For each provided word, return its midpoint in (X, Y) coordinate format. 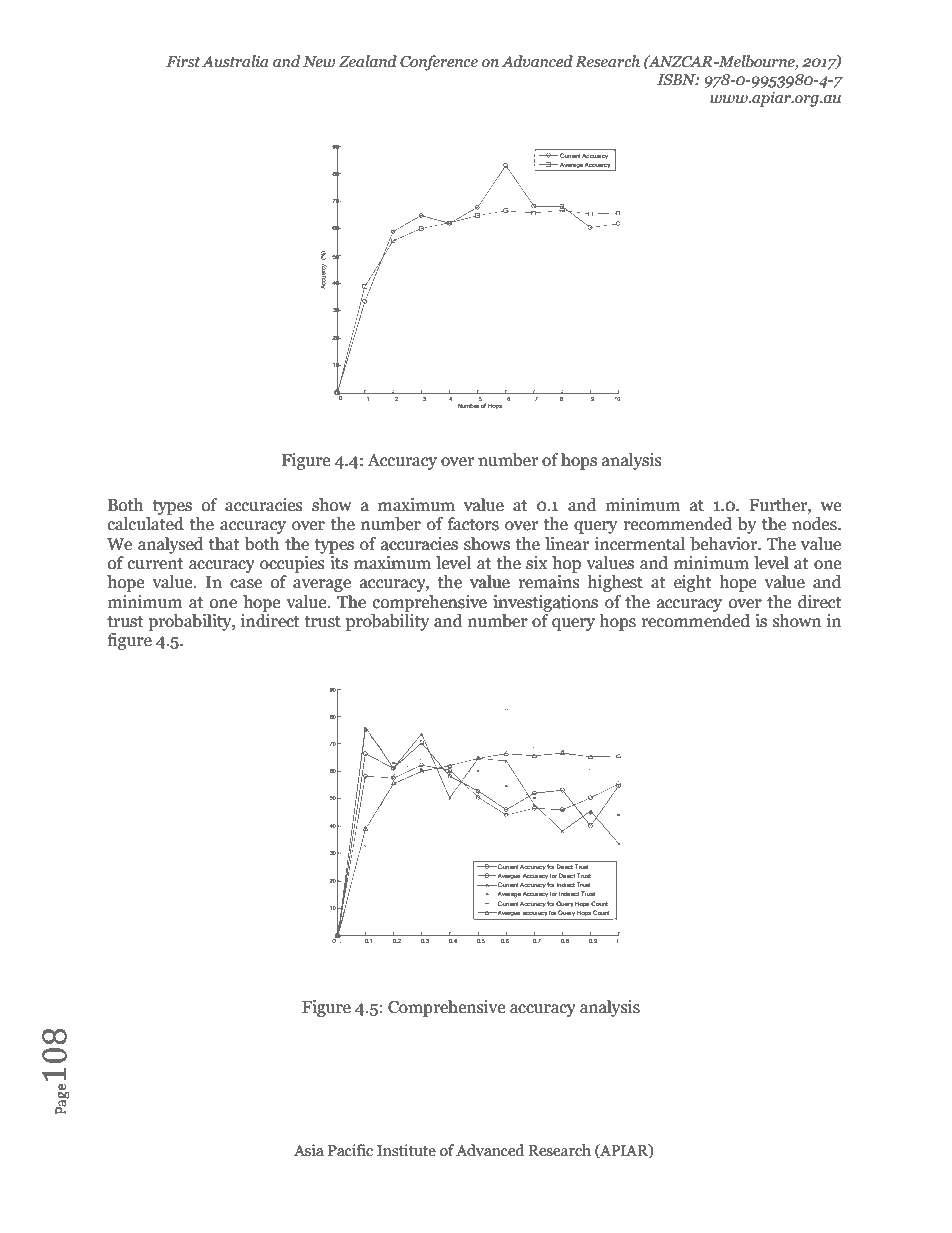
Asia (309, 1150)
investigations (545, 603)
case (246, 584)
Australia (235, 61)
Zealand (367, 61)
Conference (439, 63)
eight (693, 583)
